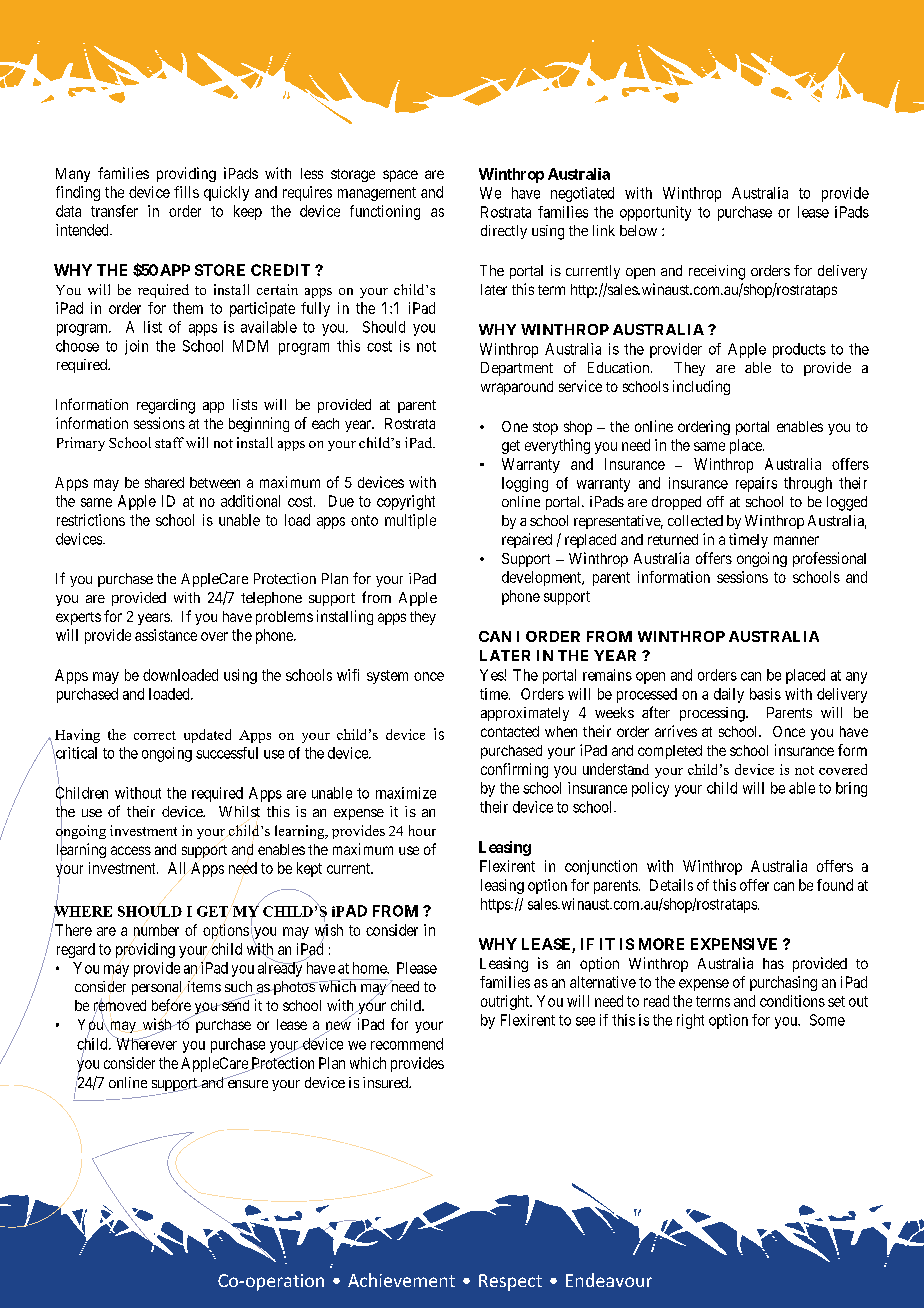  Describe the element at coordinates (91, 520) in the document. I see `restrictions` at that location.
